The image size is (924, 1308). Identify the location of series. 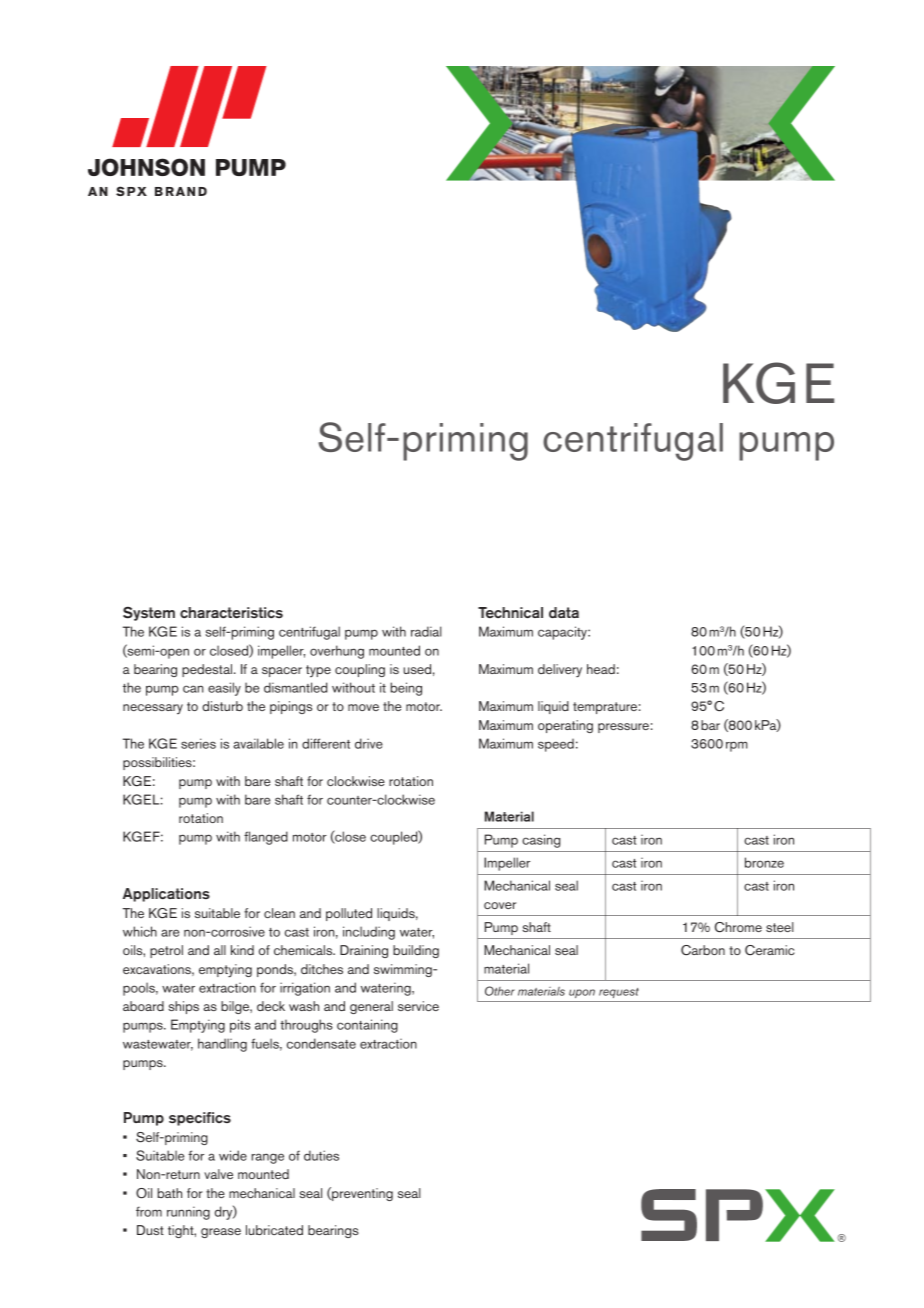
(198, 743).
